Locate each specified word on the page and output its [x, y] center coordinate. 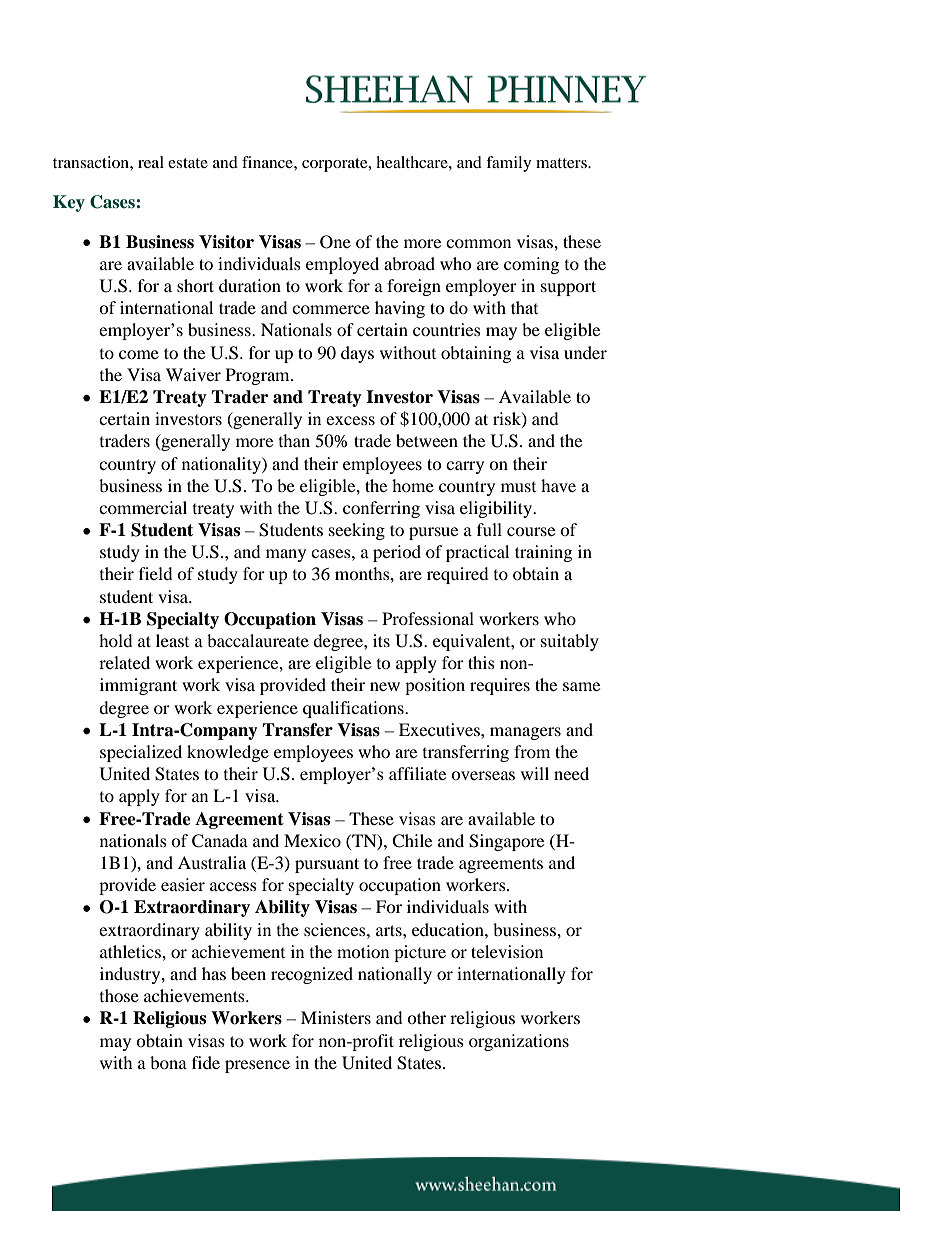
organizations [519, 1042]
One [335, 242]
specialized [141, 753]
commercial [143, 507]
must [518, 487]
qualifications [354, 709]
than [294, 440]
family [508, 164]
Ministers [336, 1017]
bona [168, 1062]
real [151, 162]
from [532, 751]
